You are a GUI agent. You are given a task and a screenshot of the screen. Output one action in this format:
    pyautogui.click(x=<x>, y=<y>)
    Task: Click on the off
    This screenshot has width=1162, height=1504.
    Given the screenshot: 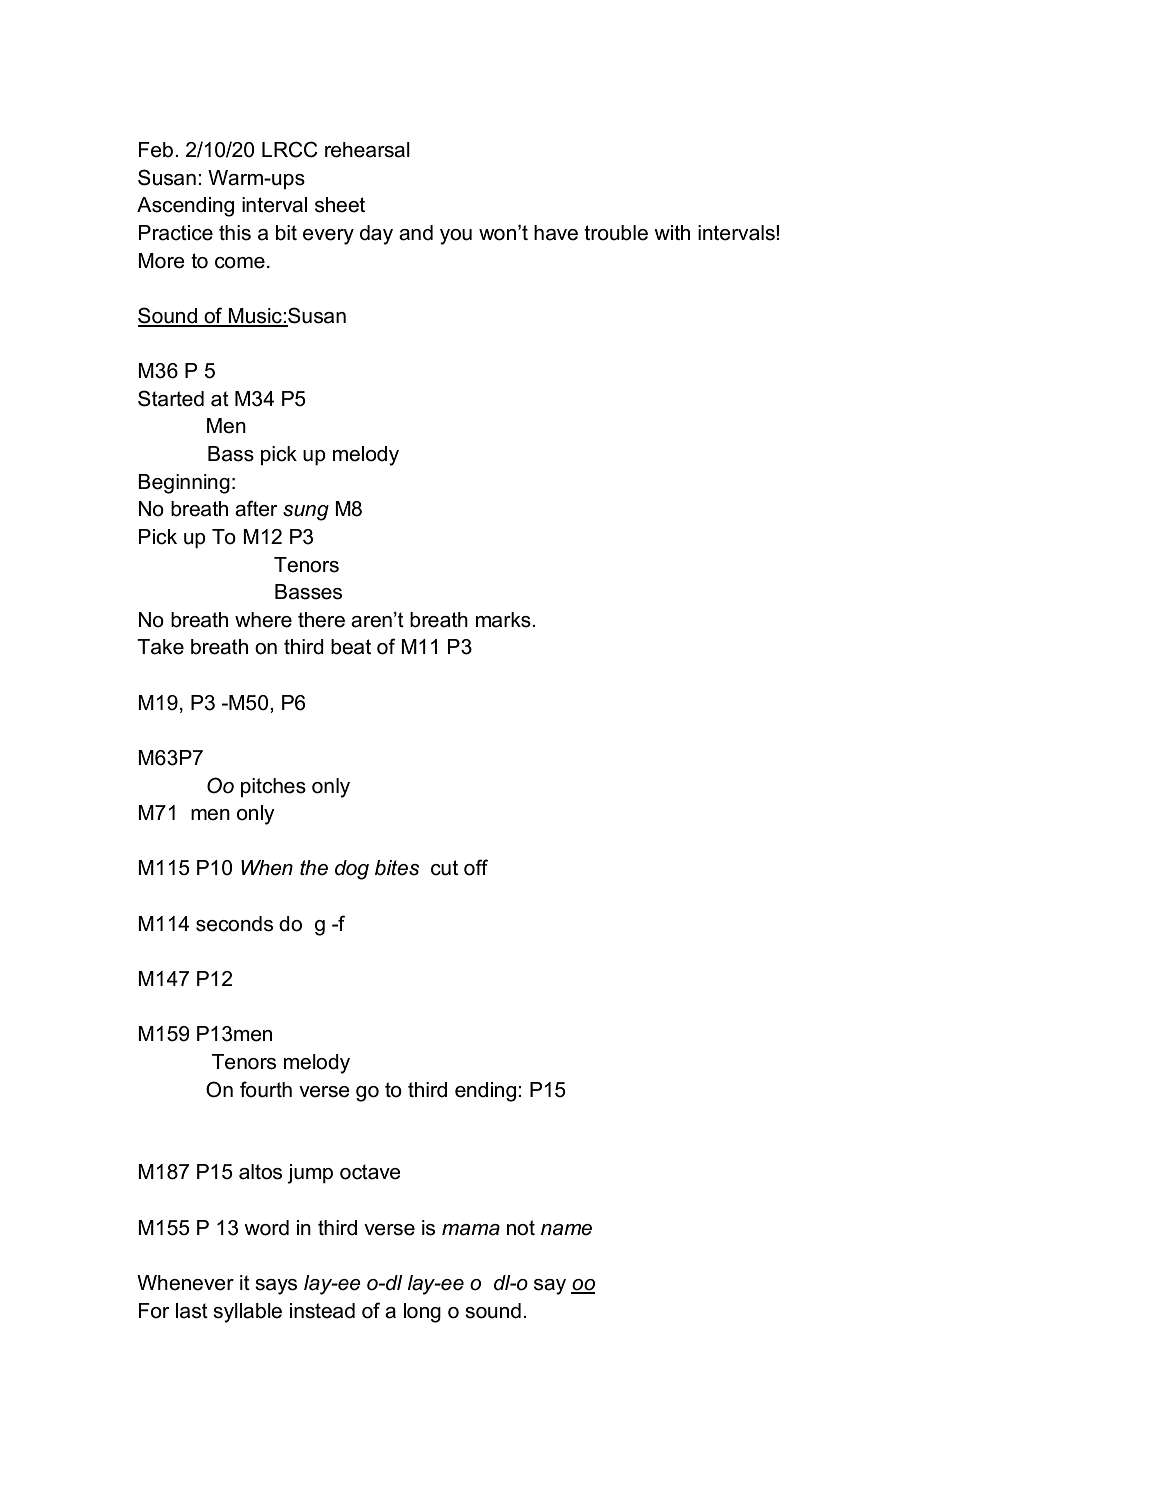 What is the action you would take?
    pyautogui.click(x=476, y=867)
